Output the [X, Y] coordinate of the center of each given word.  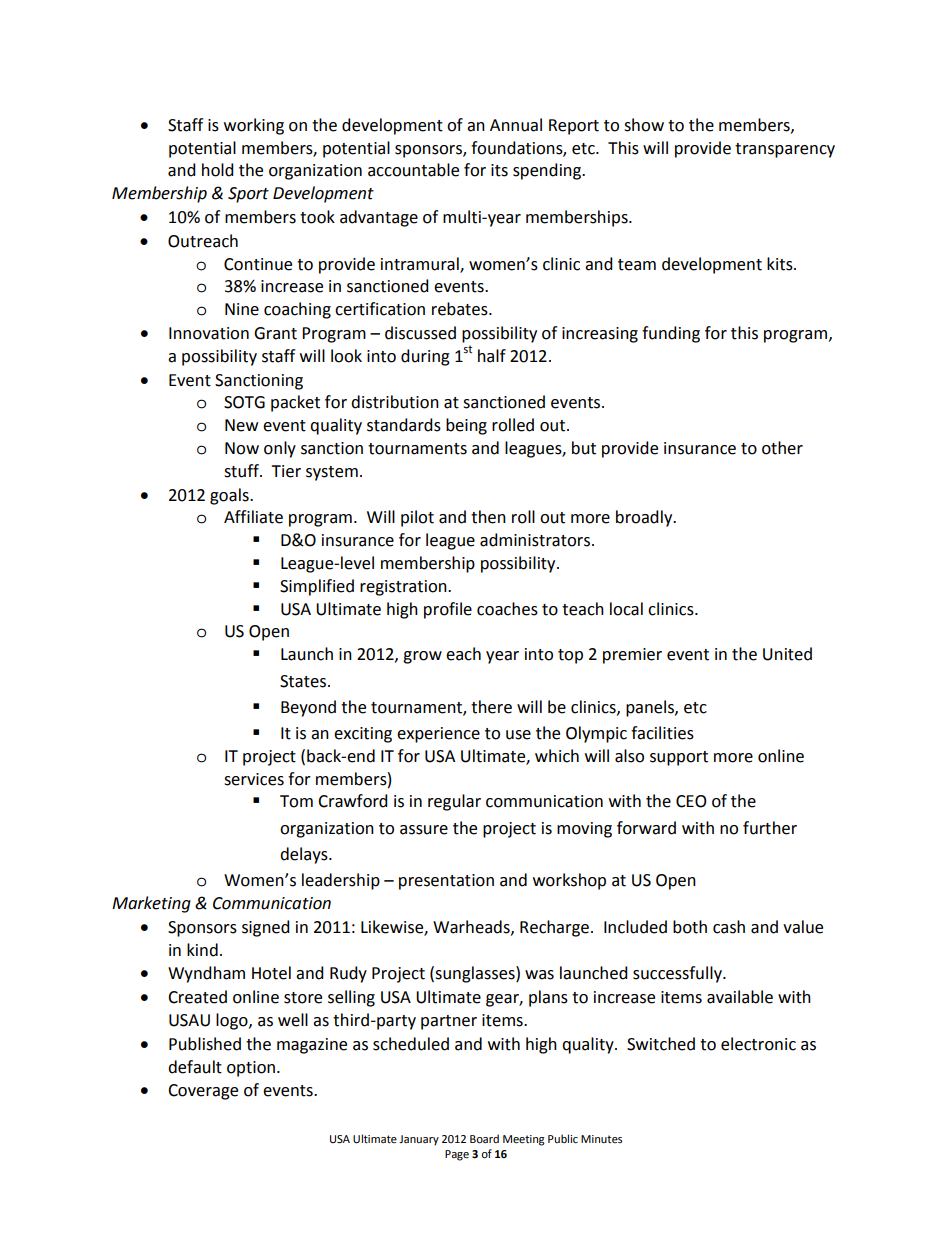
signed [266, 928]
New [241, 425]
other [782, 448]
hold [218, 170]
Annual [516, 125]
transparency [785, 150]
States [304, 681]
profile [448, 610]
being [466, 426]
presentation [446, 882]
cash [729, 927]
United [787, 654]
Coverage [203, 1092]
